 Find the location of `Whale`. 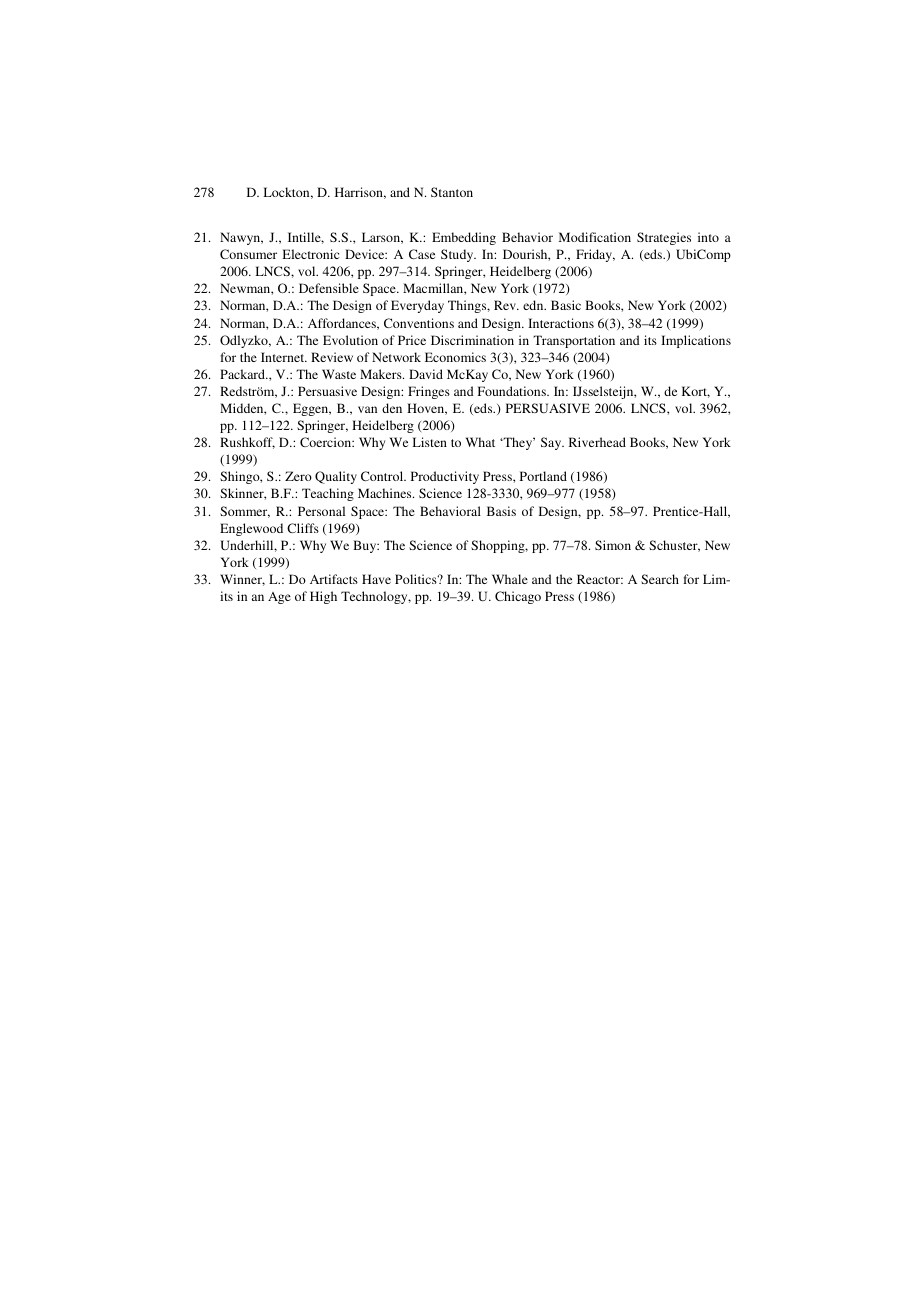

Whale is located at coordinates (510, 579).
